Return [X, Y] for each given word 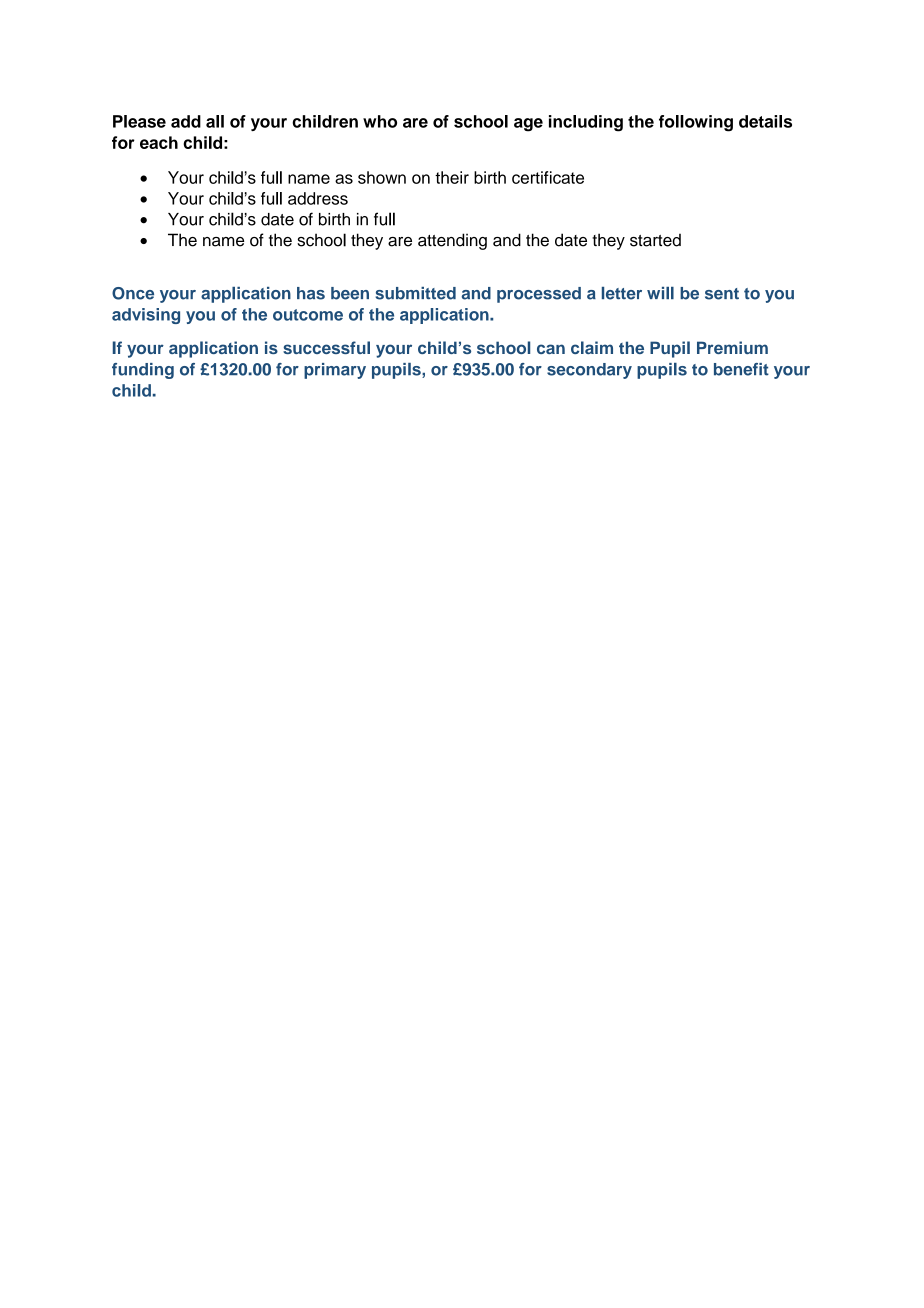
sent [722, 294]
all [215, 121]
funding [143, 371]
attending [452, 241]
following [696, 123]
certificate [548, 177]
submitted [415, 293]
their [452, 177]
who [380, 121]
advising [146, 316]
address [318, 198]
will [660, 293]
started [655, 240]
